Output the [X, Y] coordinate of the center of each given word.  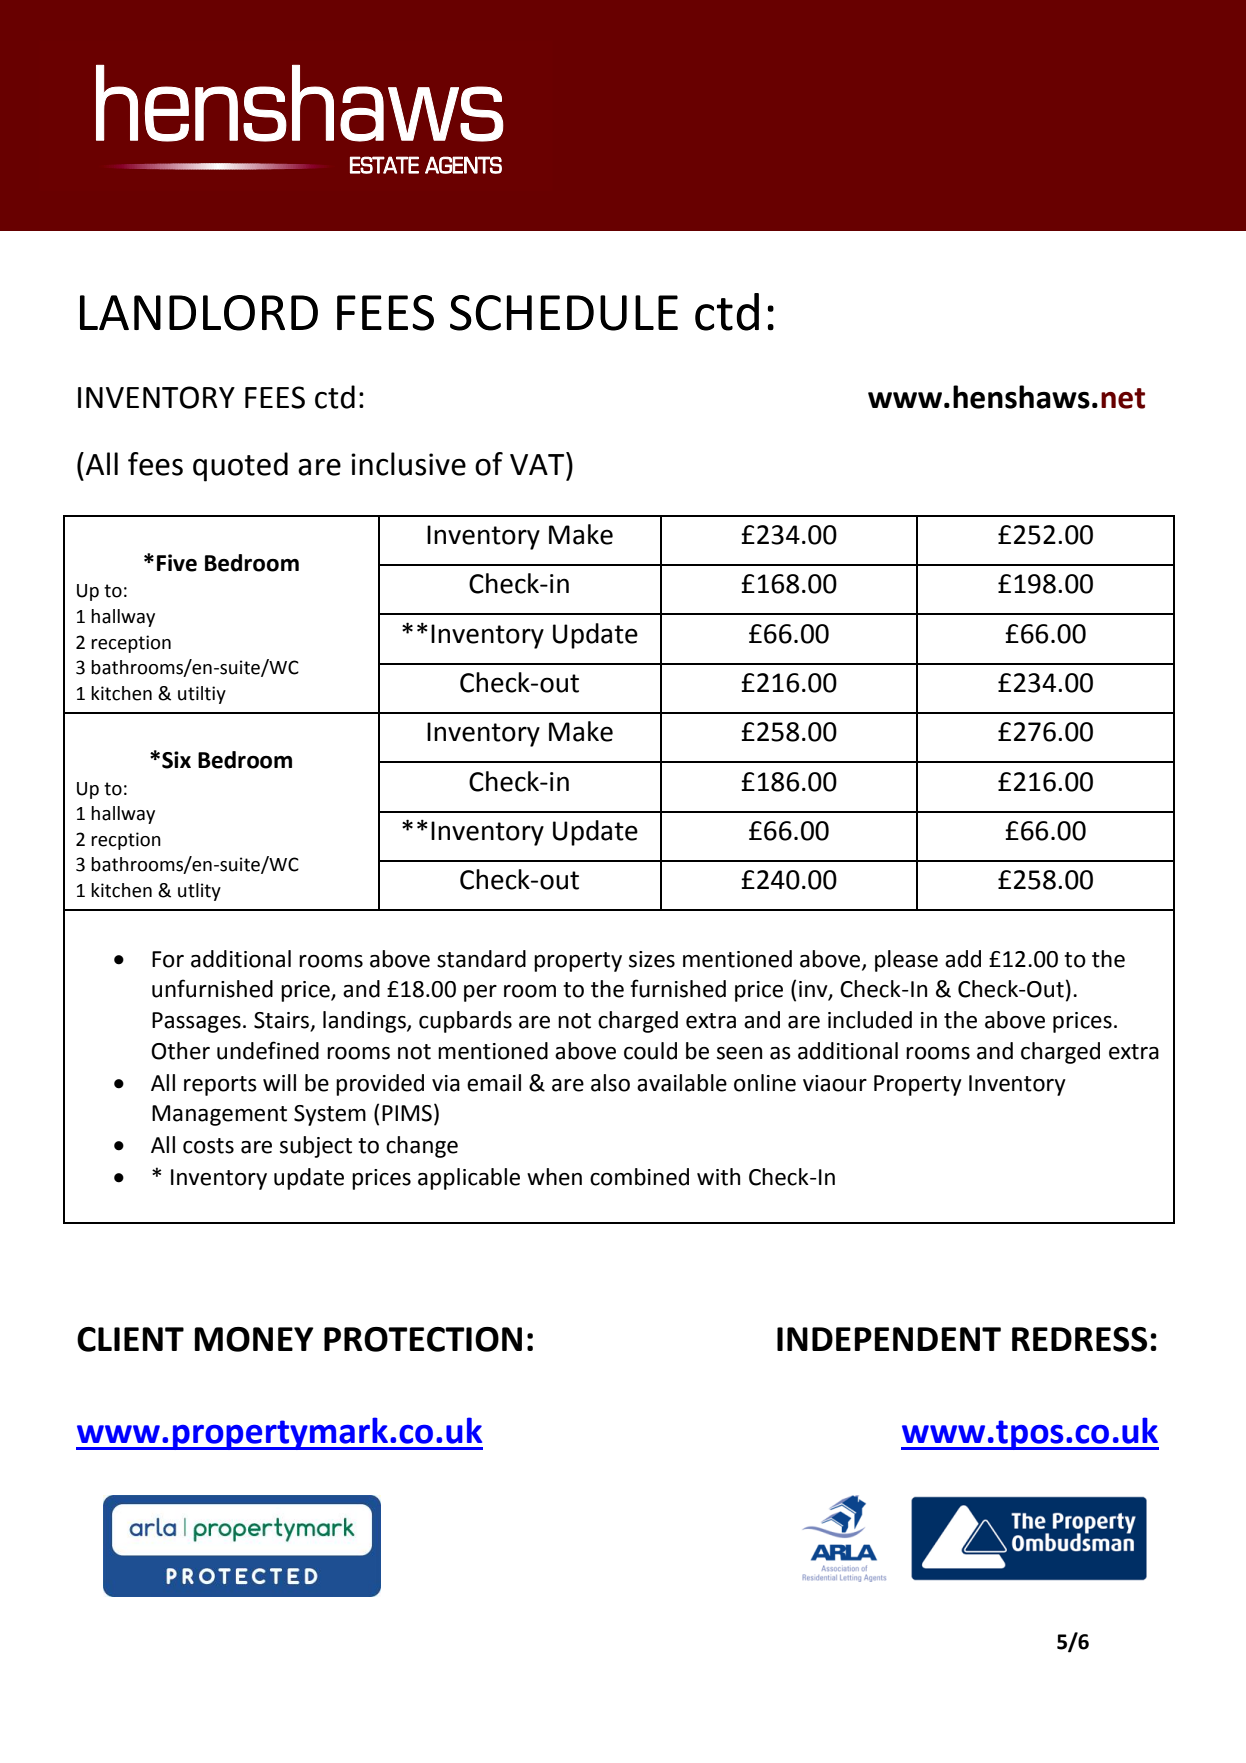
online [765, 1083]
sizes [652, 959]
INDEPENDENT [889, 1339]
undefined [268, 1050]
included [870, 1020]
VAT [538, 463]
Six [176, 760]
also [610, 1083]
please [906, 961]
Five [177, 563]
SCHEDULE [564, 313]
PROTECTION [423, 1339]
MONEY [254, 1339]
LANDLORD [199, 313]
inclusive [408, 464]
